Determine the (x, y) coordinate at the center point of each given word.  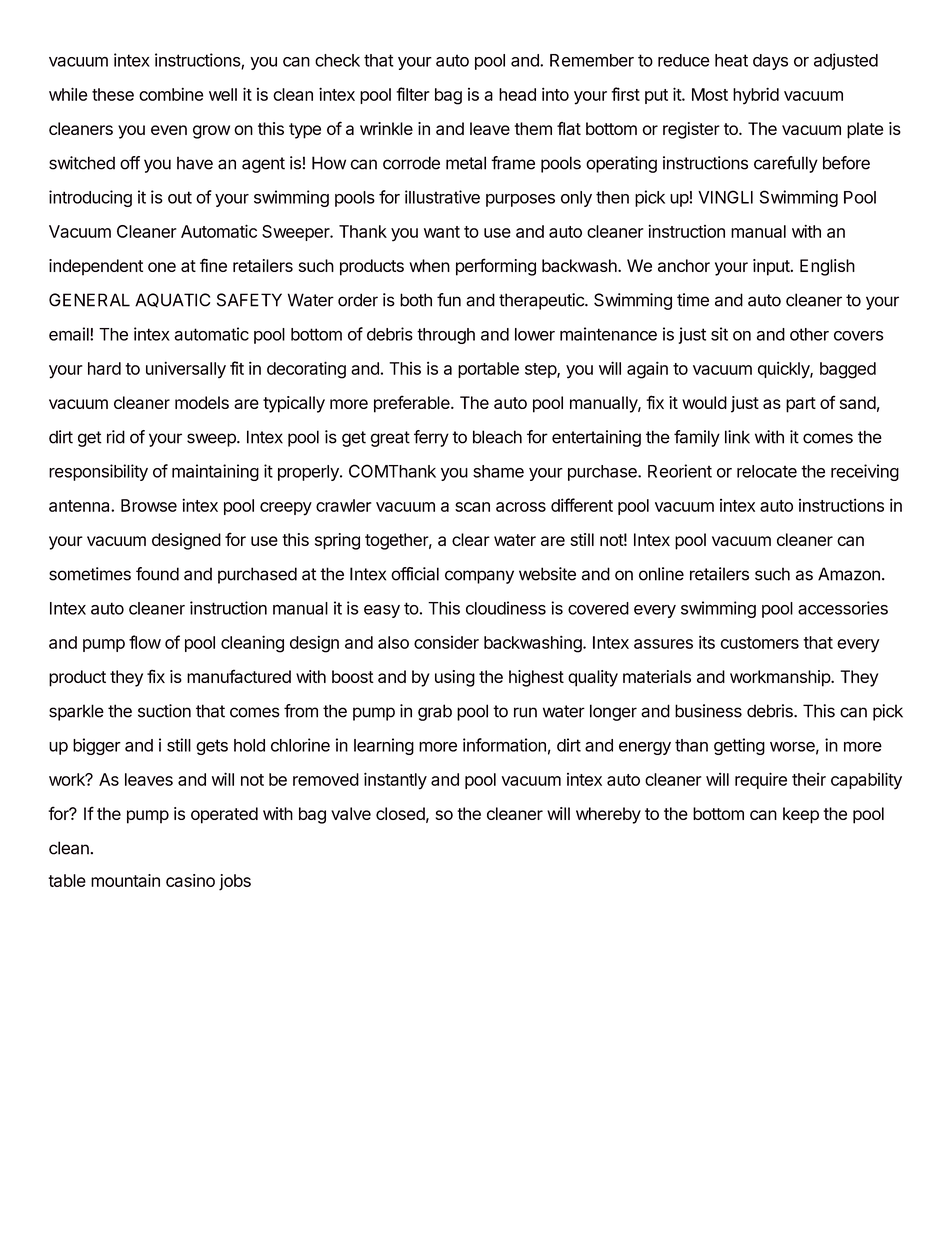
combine (171, 94)
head (517, 94)
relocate (767, 471)
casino (190, 880)
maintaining (215, 472)
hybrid (756, 96)
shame (498, 471)
